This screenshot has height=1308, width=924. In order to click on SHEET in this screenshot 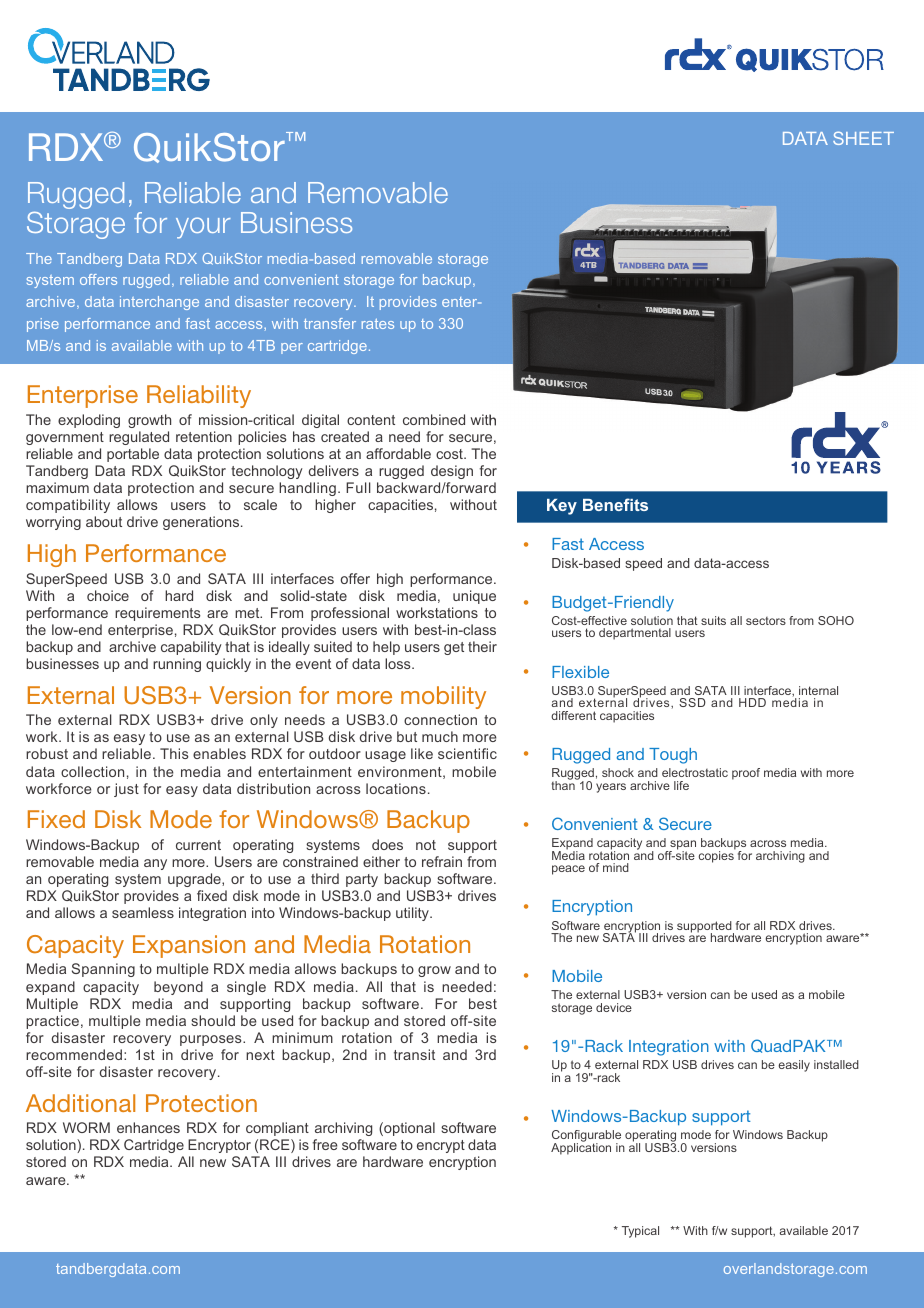, I will do `click(863, 138)`.
